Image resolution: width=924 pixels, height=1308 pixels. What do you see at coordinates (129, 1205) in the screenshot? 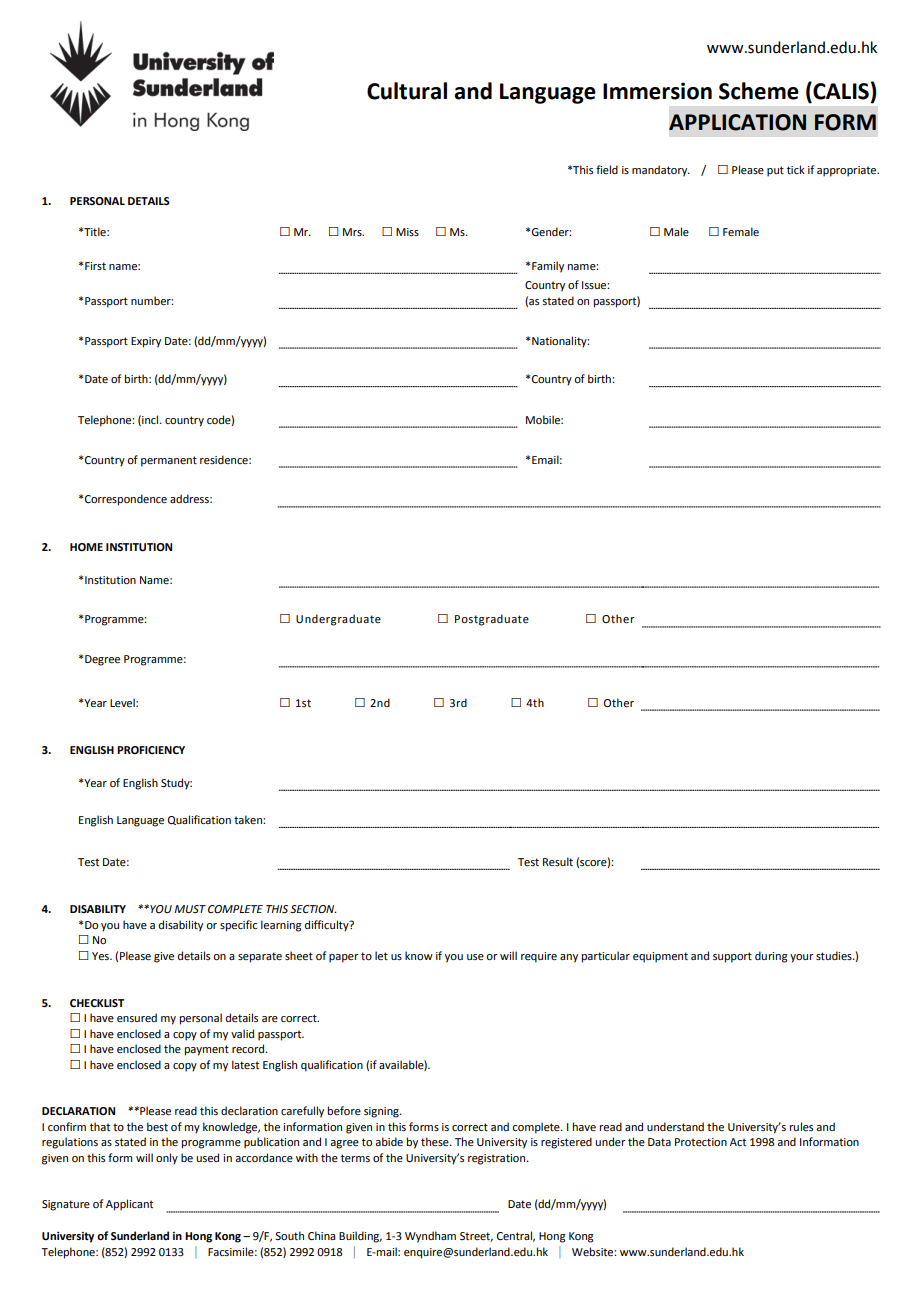
I see `Applicant` at bounding box center [129, 1205].
